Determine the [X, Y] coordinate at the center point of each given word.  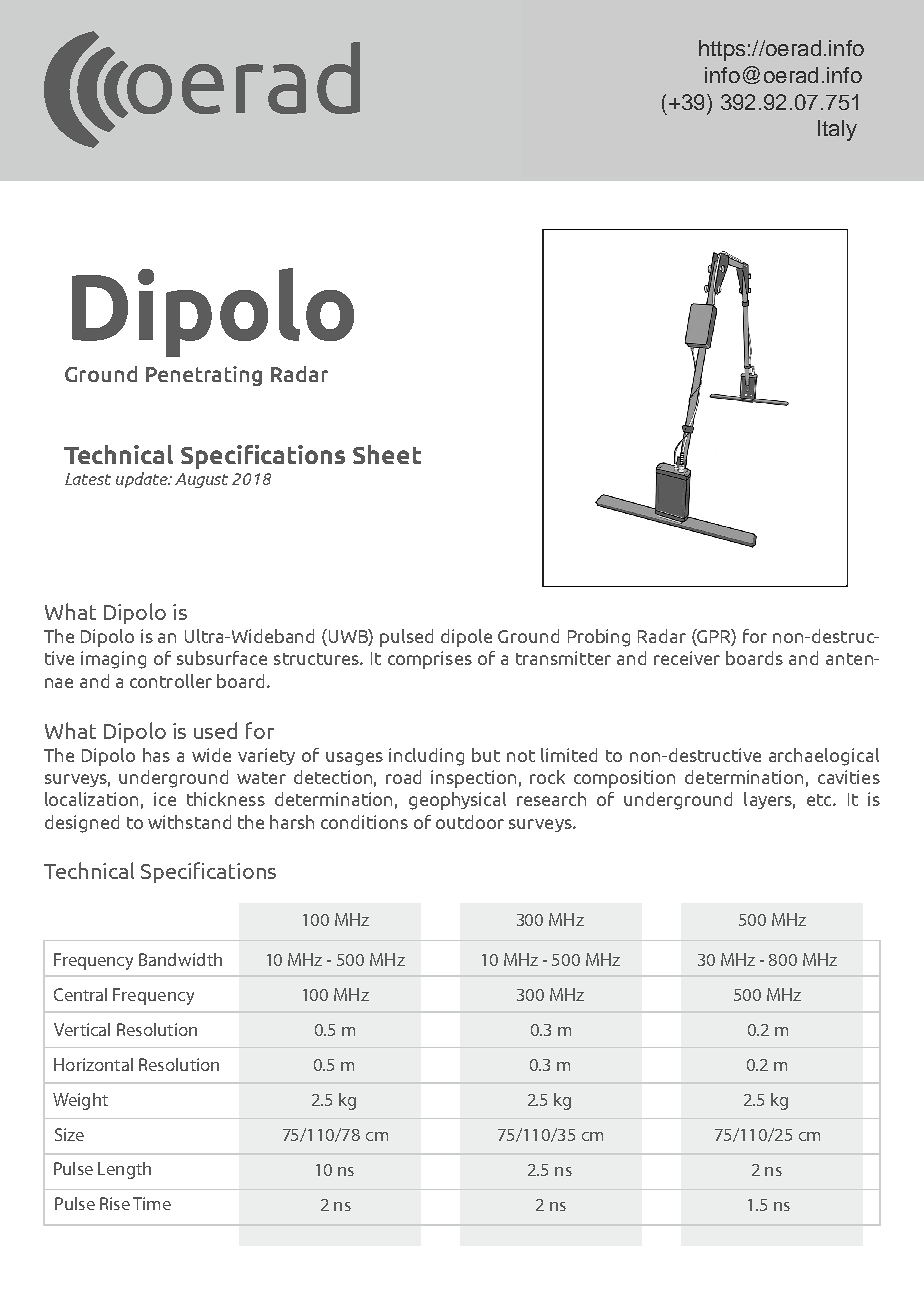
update [143, 480]
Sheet [387, 454]
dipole [466, 638]
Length [124, 1170]
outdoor [470, 822]
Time [152, 1203]
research [551, 799]
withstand [189, 822]
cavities [849, 777]
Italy [837, 130]
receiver [687, 658]
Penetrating [204, 376]
